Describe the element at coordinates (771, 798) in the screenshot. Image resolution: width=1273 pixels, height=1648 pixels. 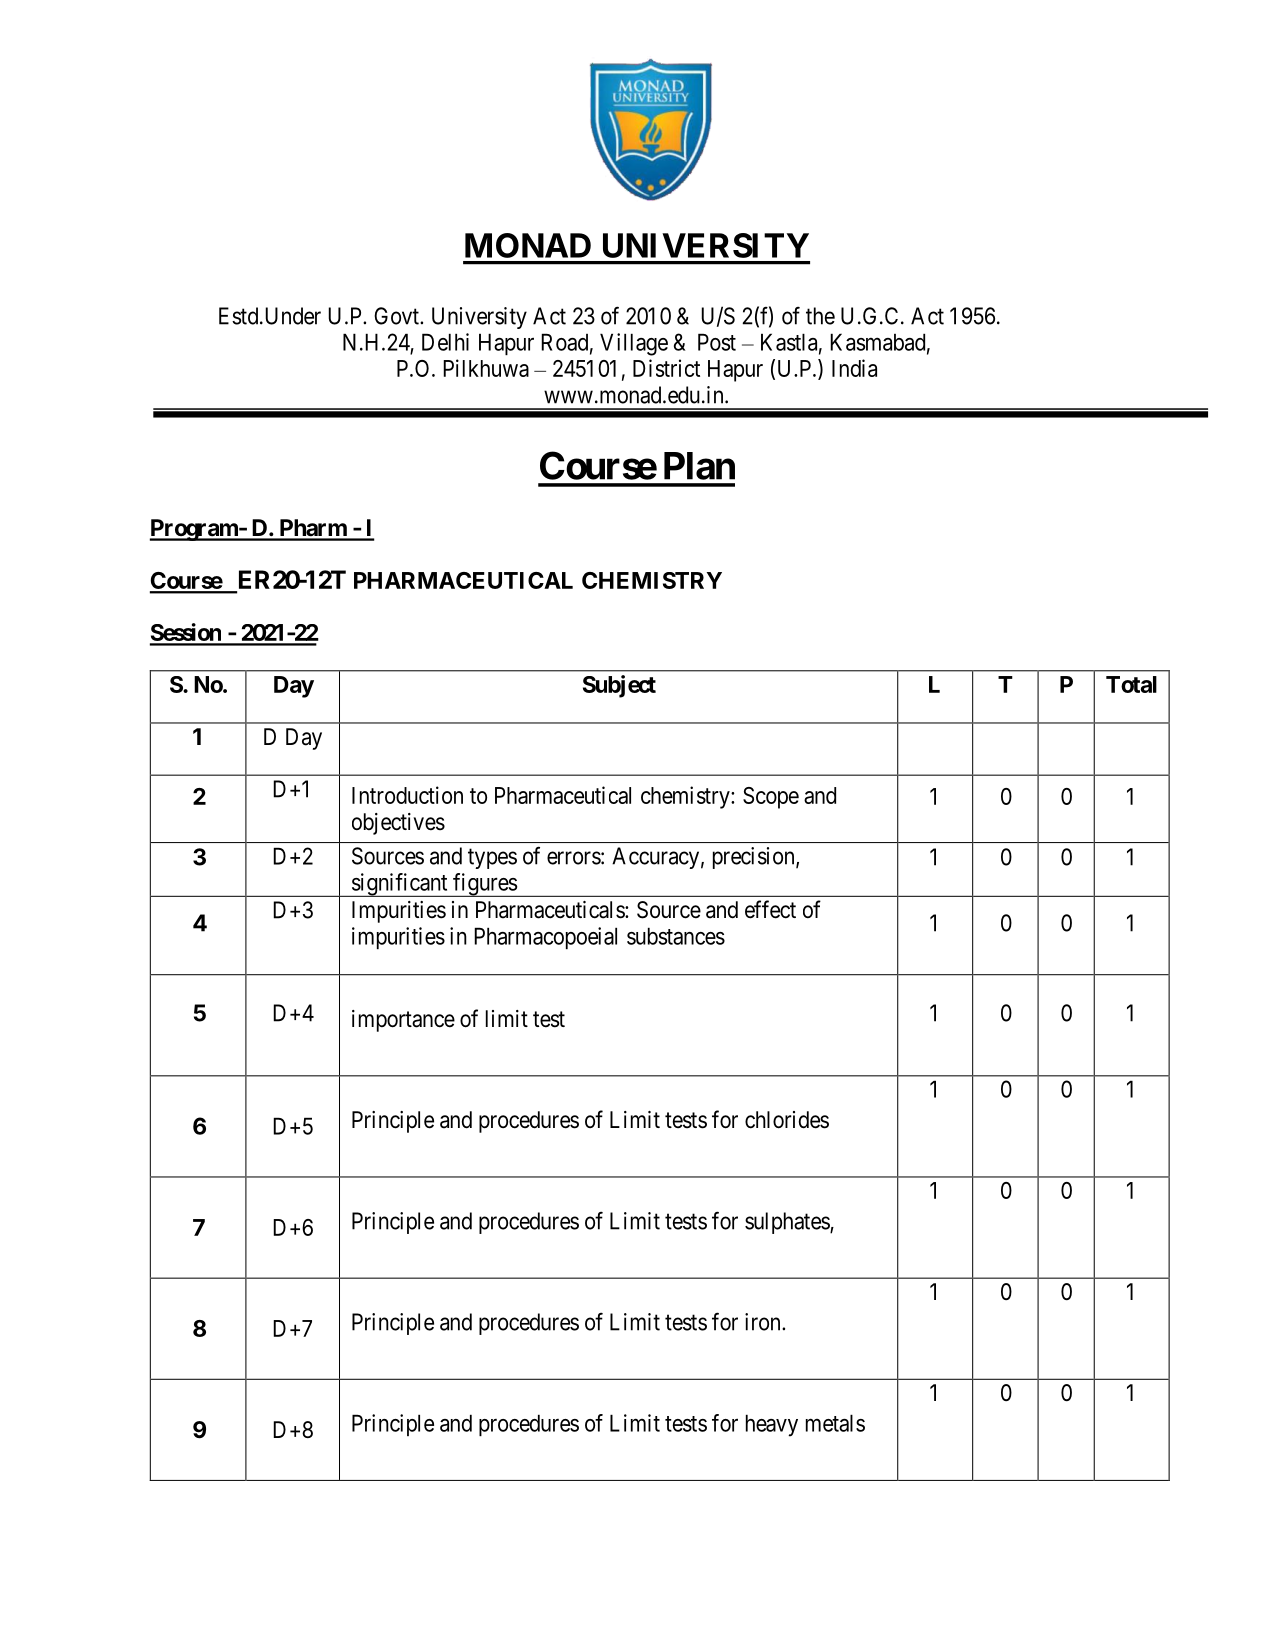
I see `Scope` at that location.
